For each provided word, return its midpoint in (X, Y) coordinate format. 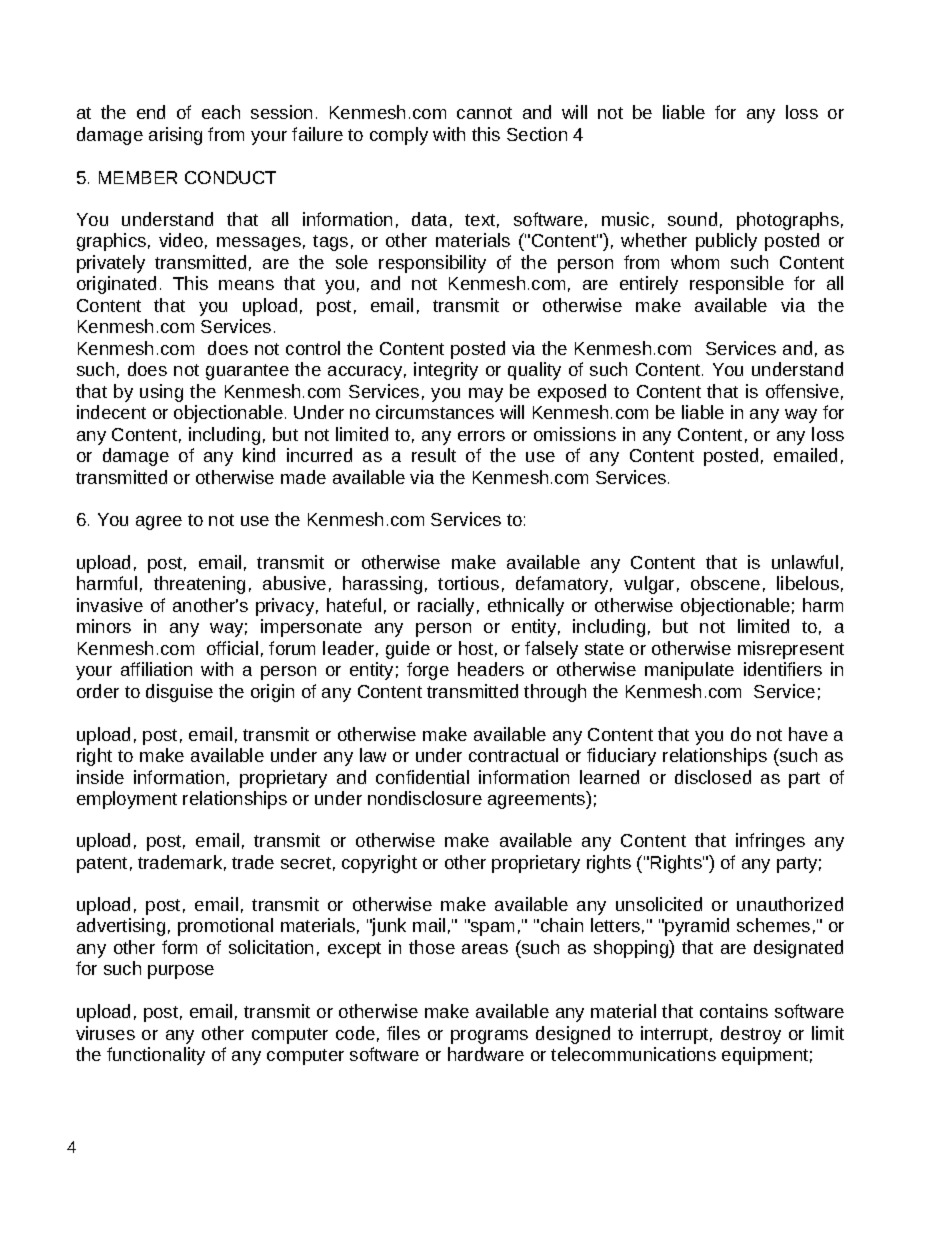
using (161, 393)
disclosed (713, 777)
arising (175, 136)
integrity (446, 371)
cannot (484, 113)
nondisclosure (425, 798)
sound (692, 219)
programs (489, 1037)
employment (127, 800)
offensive (802, 391)
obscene (725, 583)
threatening (199, 585)
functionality (156, 1056)
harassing (382, 585)
